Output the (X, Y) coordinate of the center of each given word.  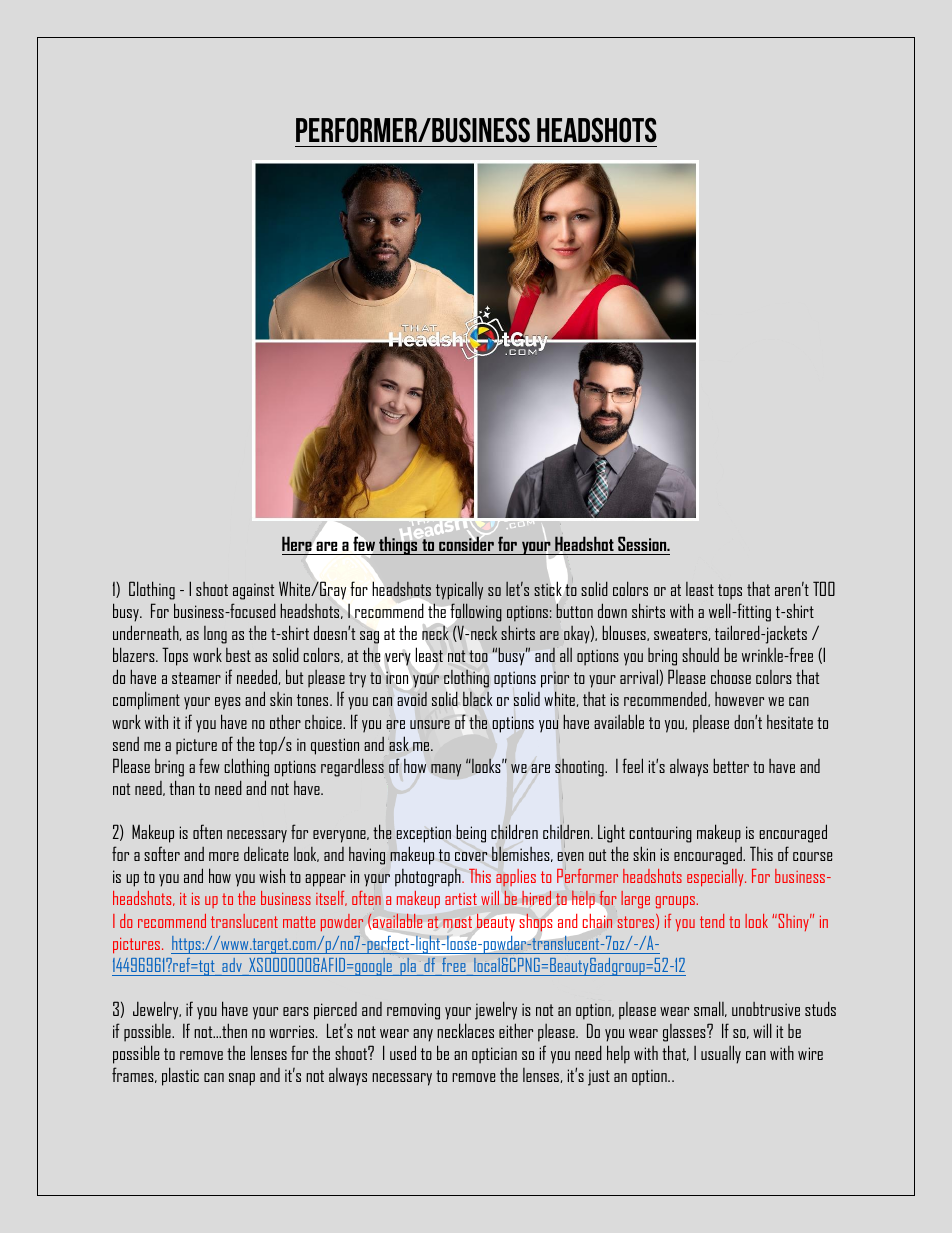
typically (459, 590)
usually (721, 1054)
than (181, 787)
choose (731, 676)
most (457, 922)
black (477, 698)
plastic (180, 1076)
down (612, 610)
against (253, 591)
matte (299, 922)
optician (494, 1055)
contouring (660, 834)
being (471, 833)
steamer (196, 678)
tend (712, 921)
